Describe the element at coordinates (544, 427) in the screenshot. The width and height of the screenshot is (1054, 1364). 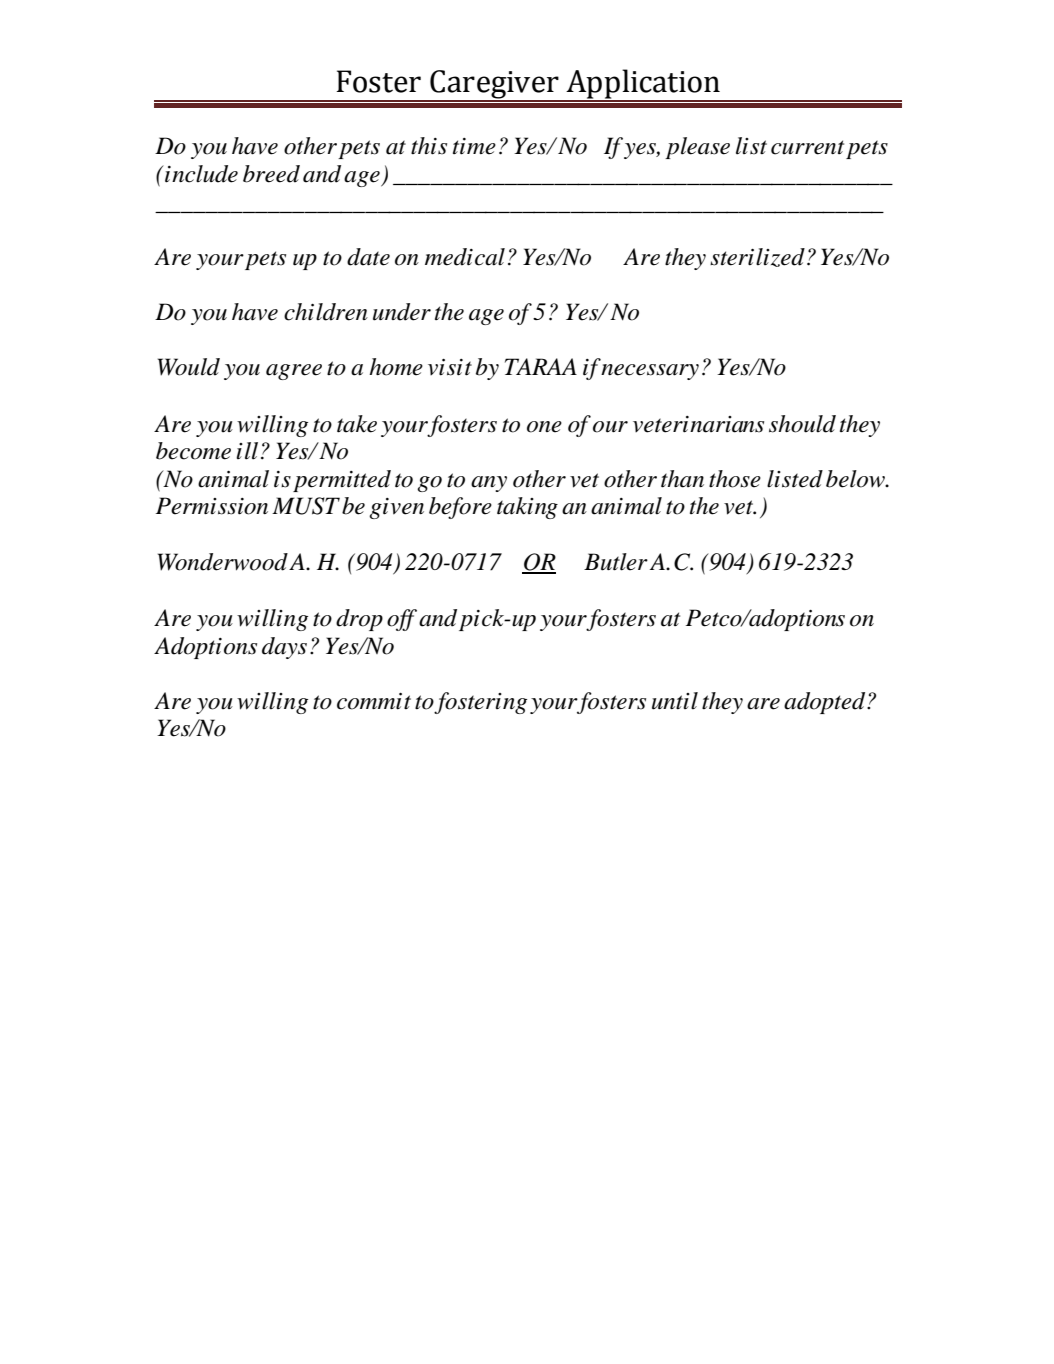
I see `one` at that location.
